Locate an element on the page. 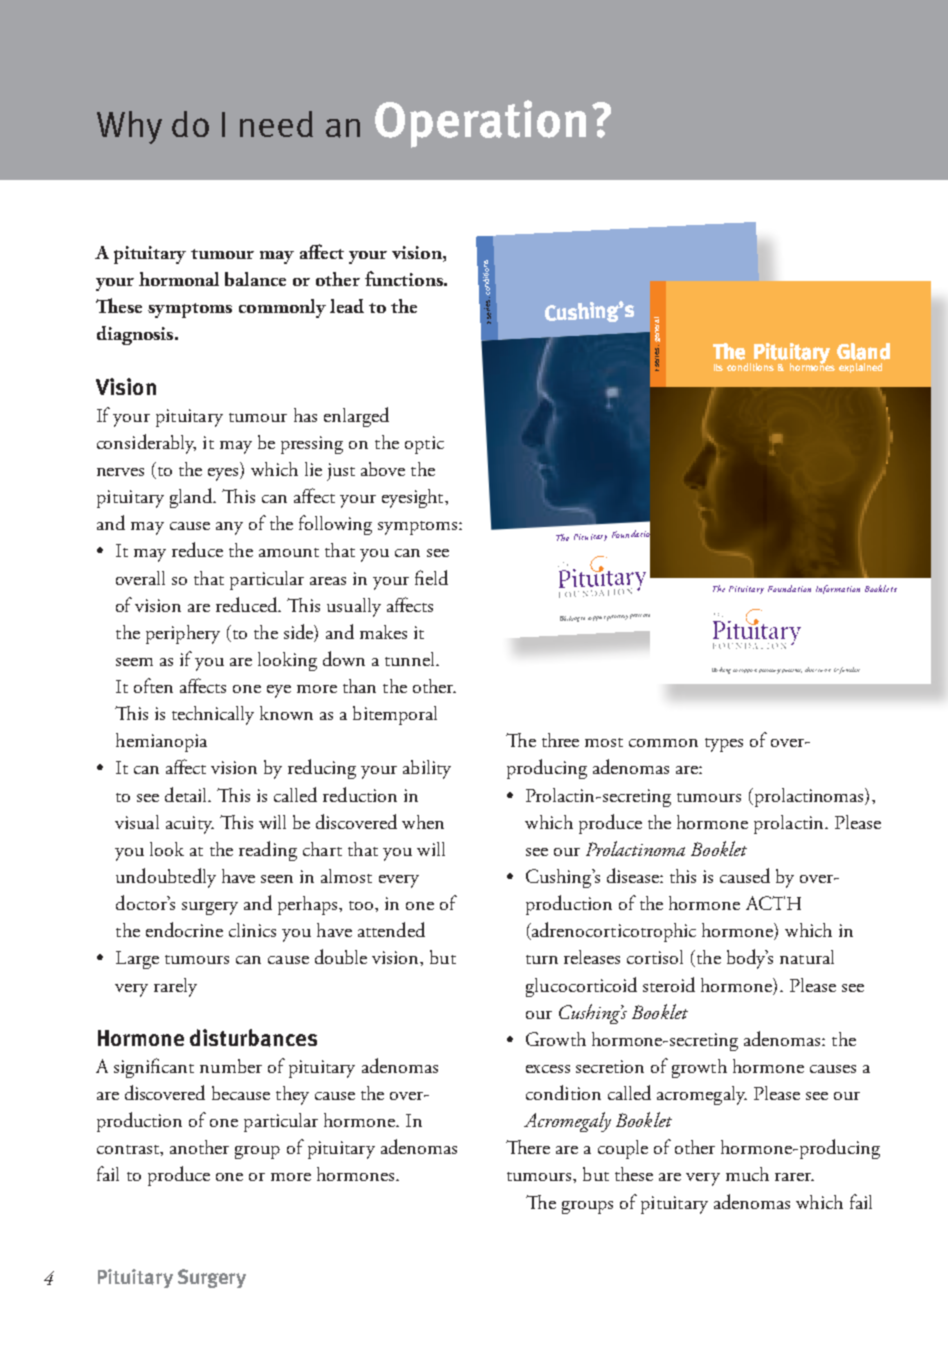  contrast is located at coordinates (129, 1149).
